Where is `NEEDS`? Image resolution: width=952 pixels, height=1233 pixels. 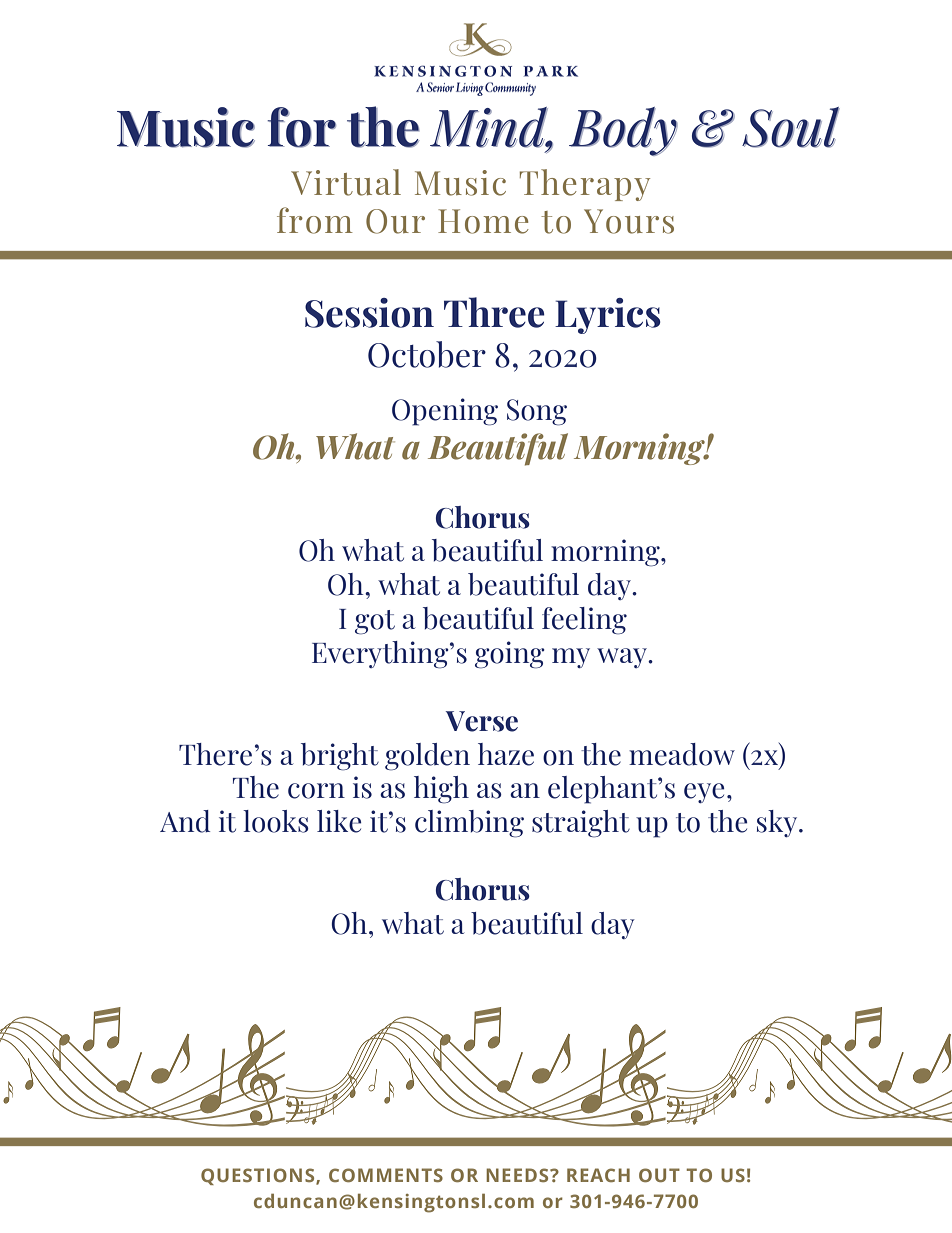
NEEDS is located at coordinates (518, 1175).
